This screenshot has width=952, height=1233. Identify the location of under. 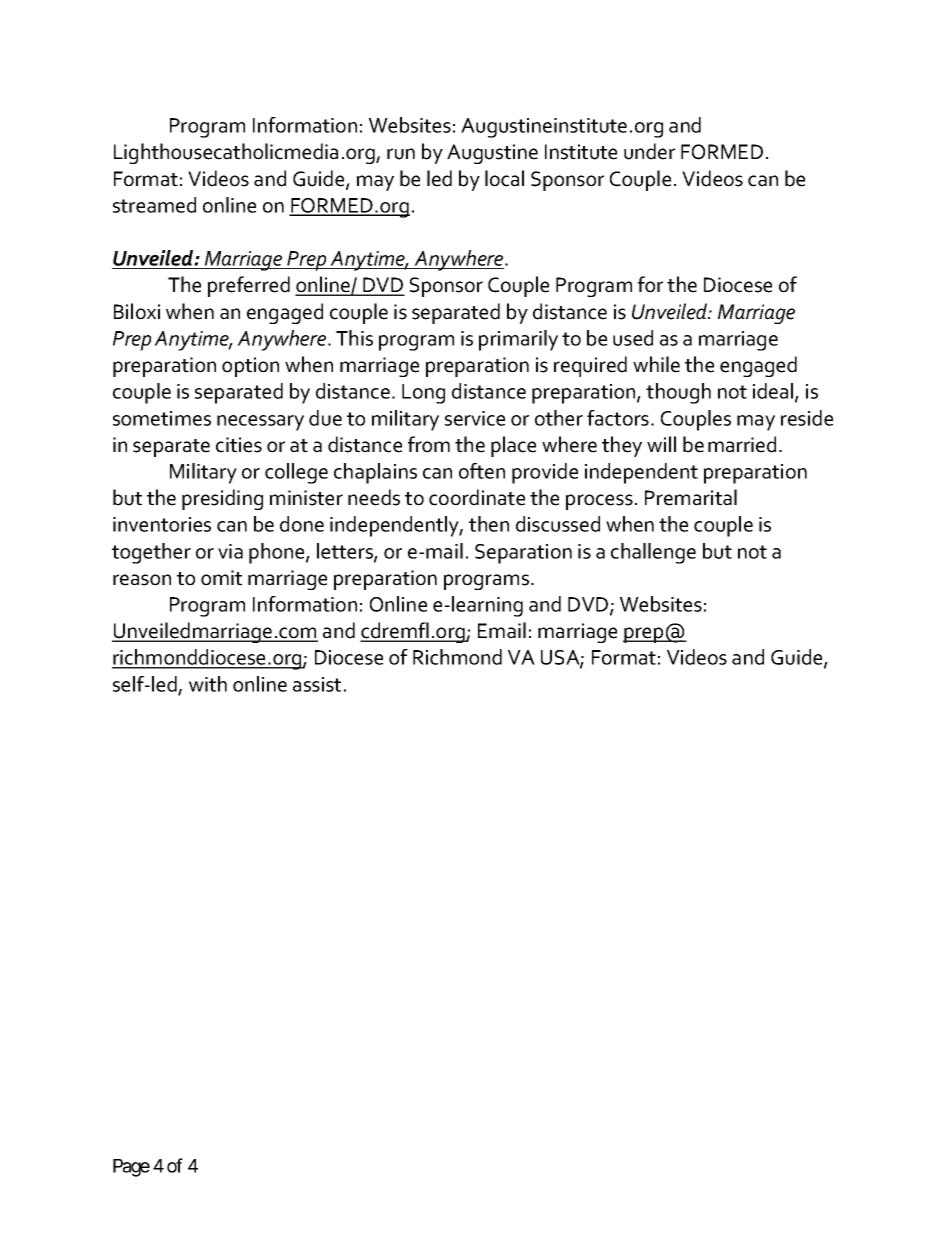
(649, 151).
